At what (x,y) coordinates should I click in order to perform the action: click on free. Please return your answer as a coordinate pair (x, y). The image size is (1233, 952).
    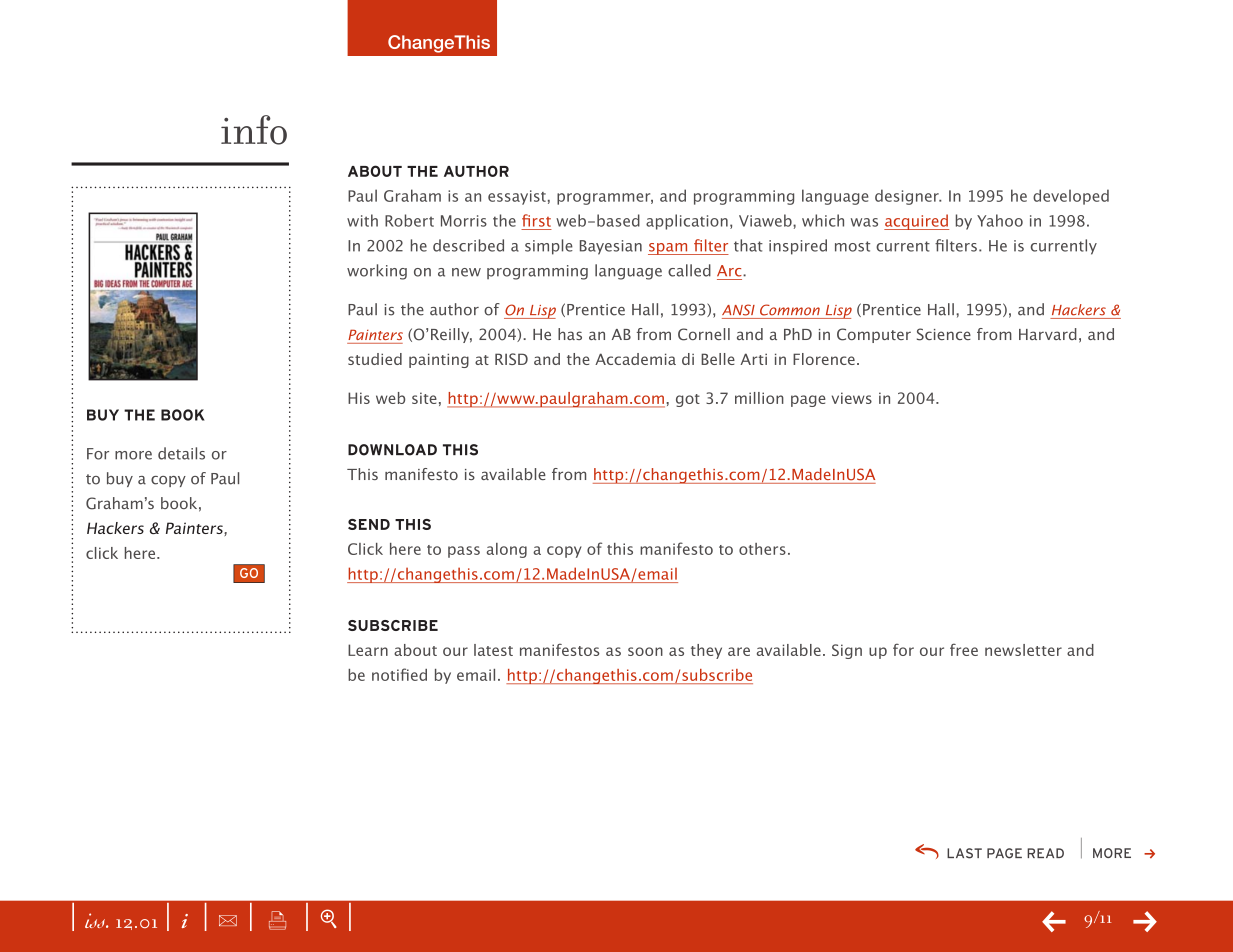
    Looking at the image, I should click on (964, 649).
